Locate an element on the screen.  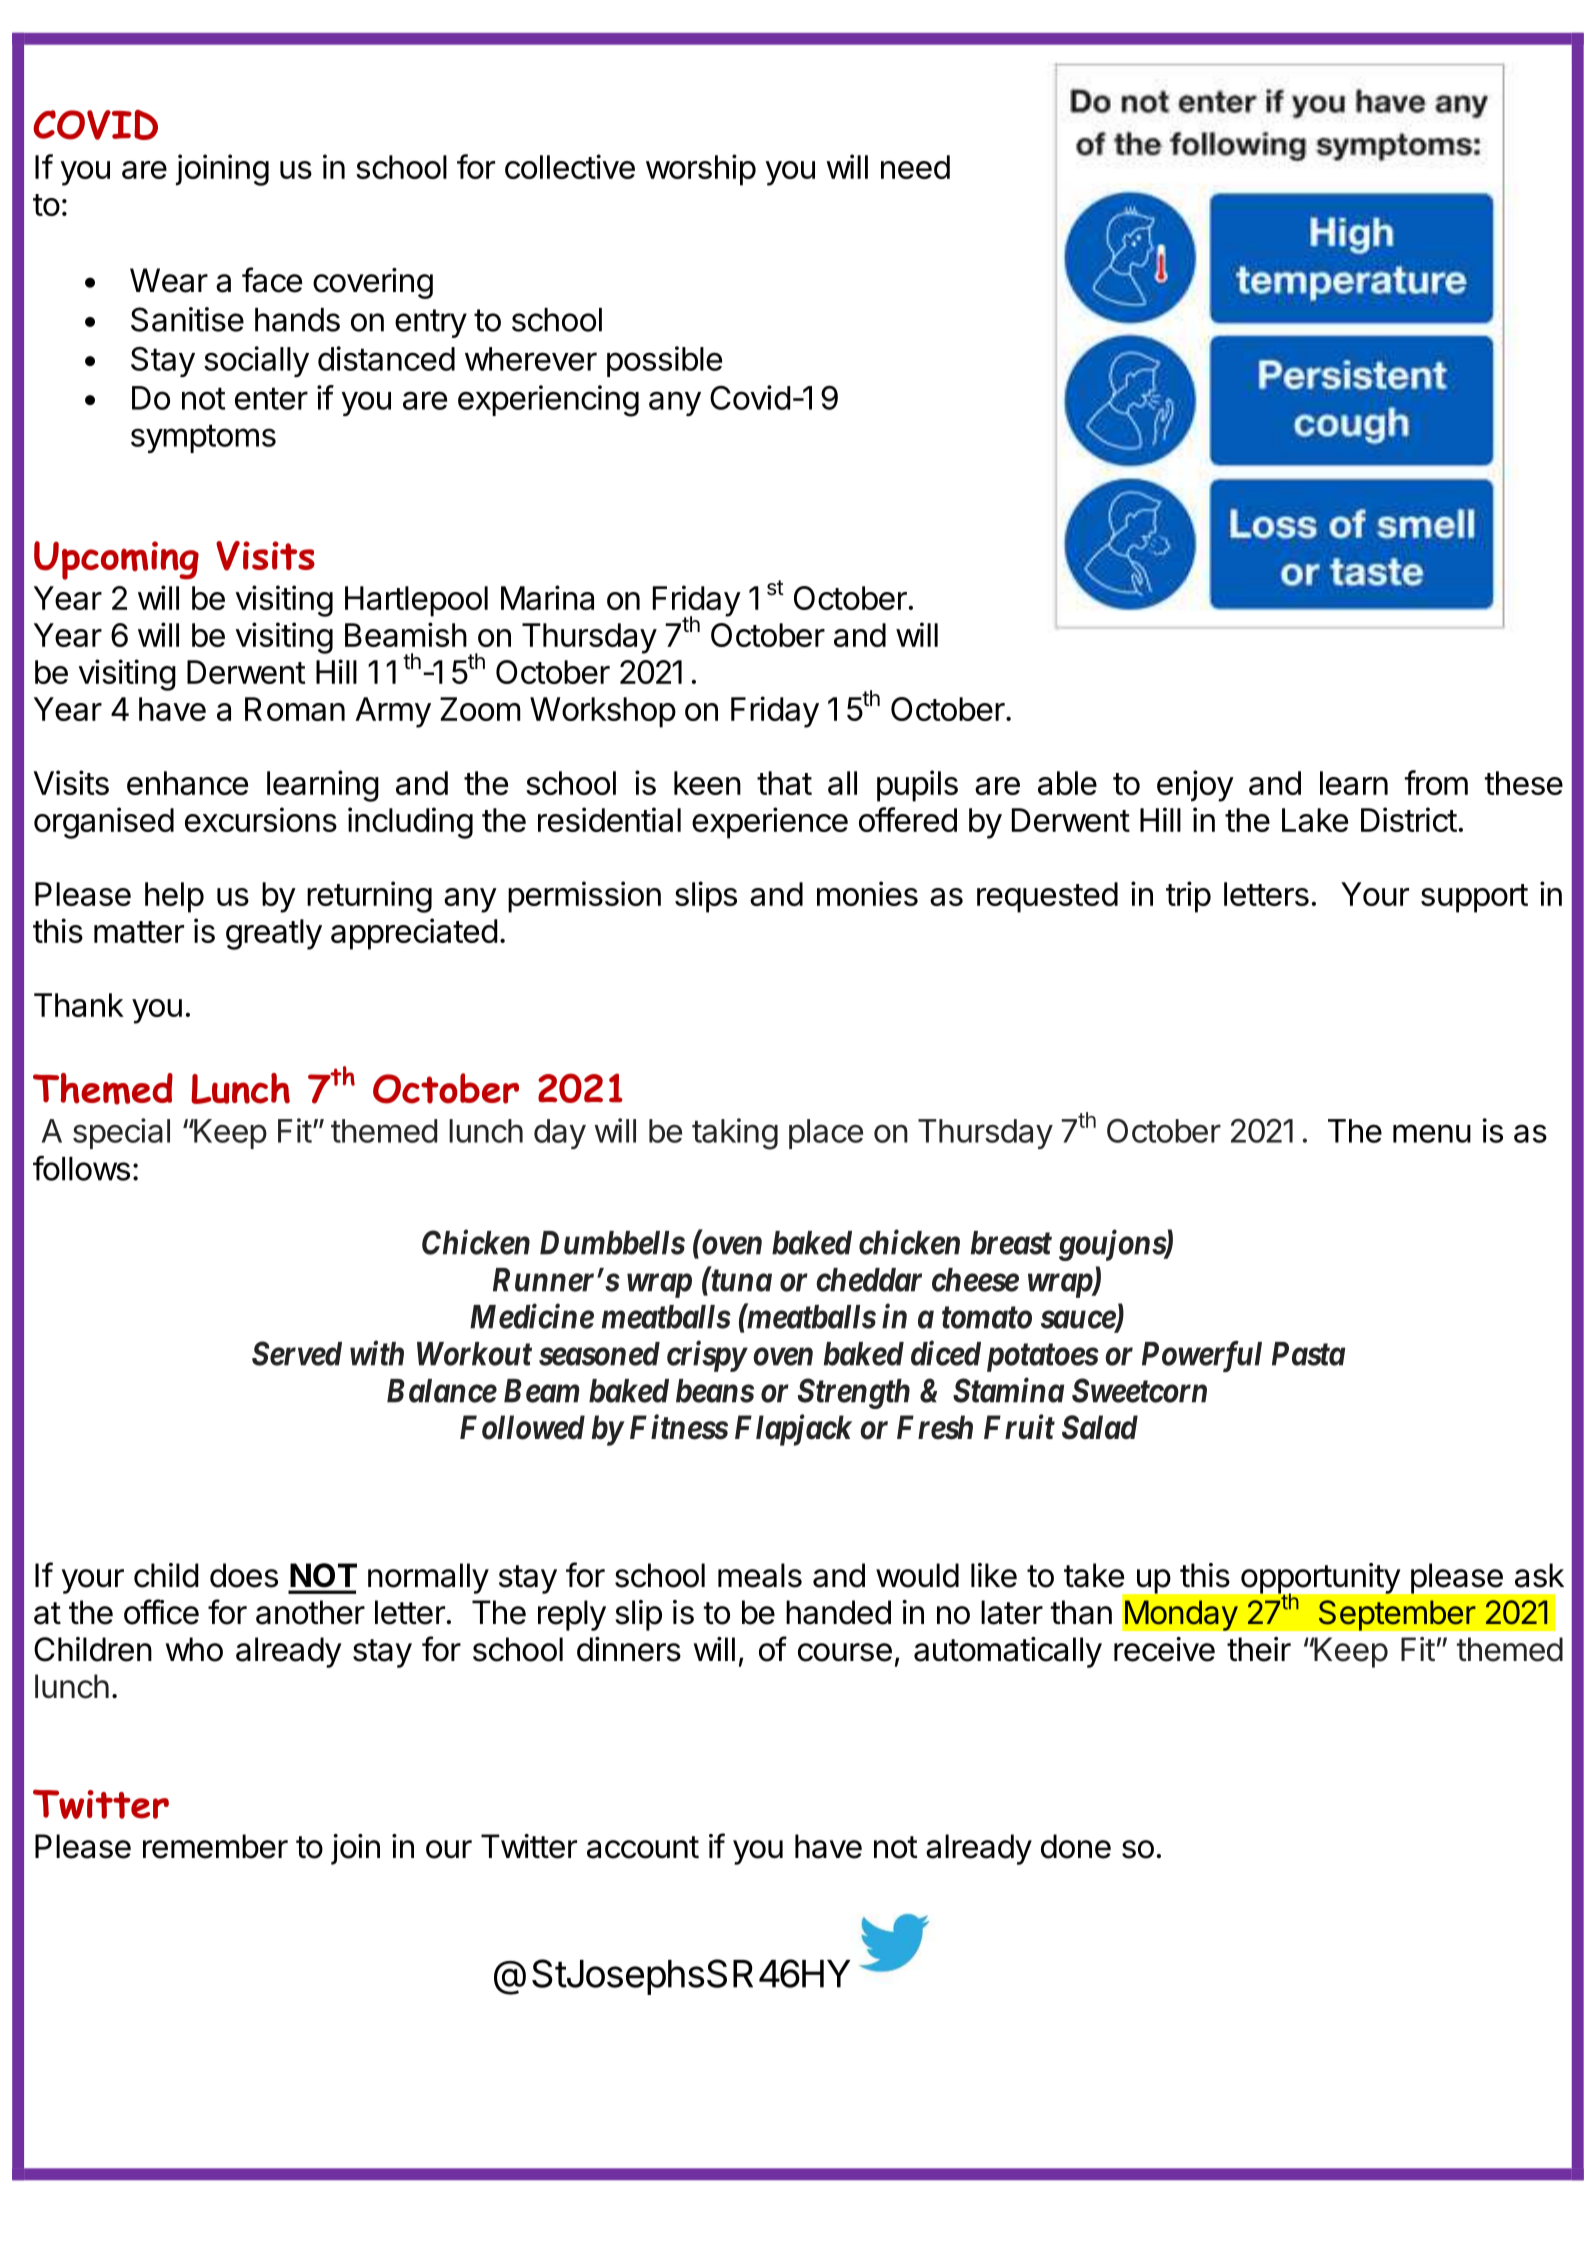
need is located at coordinates (915, 167).
